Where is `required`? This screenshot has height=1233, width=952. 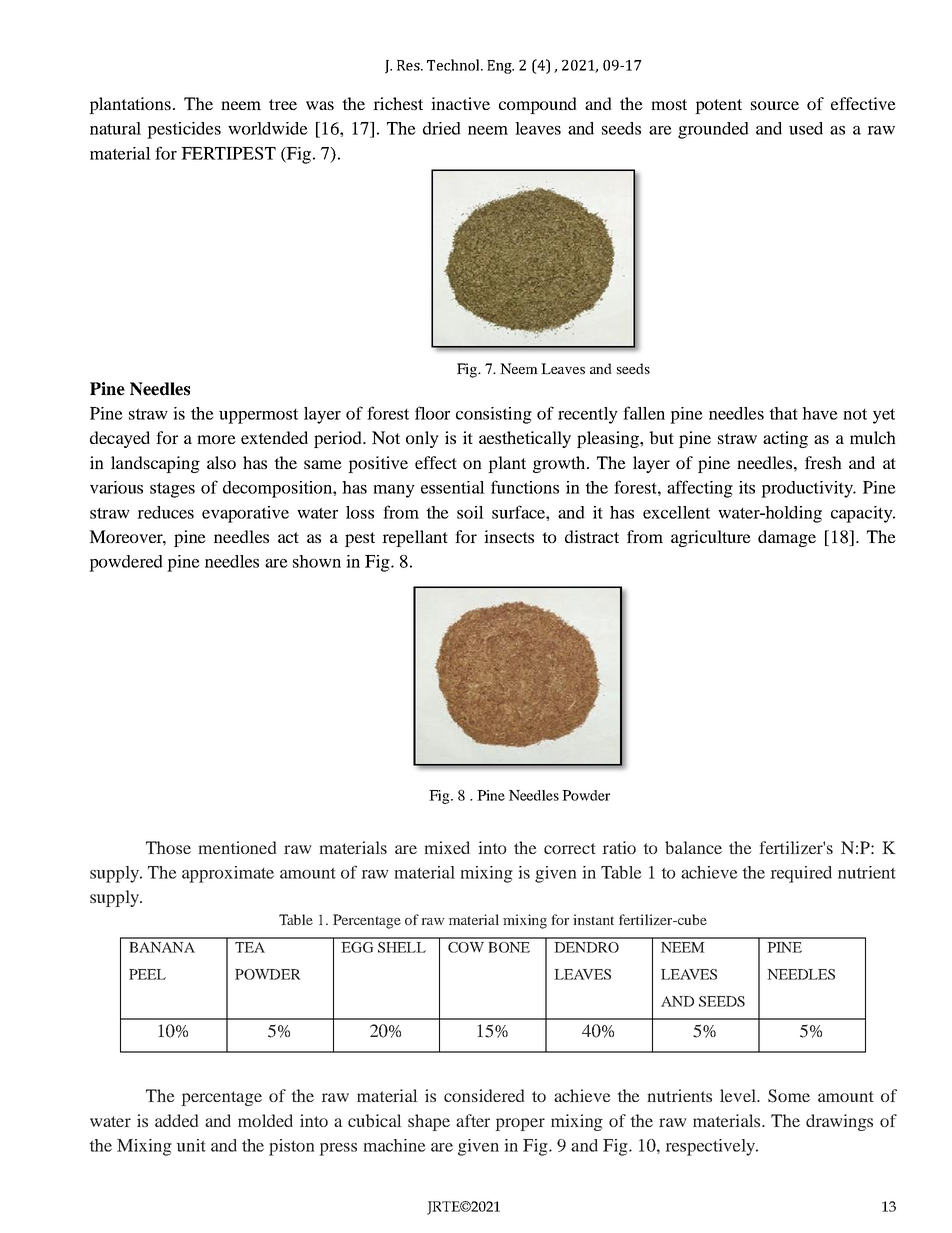 required is located at coordinates (801, 874).
